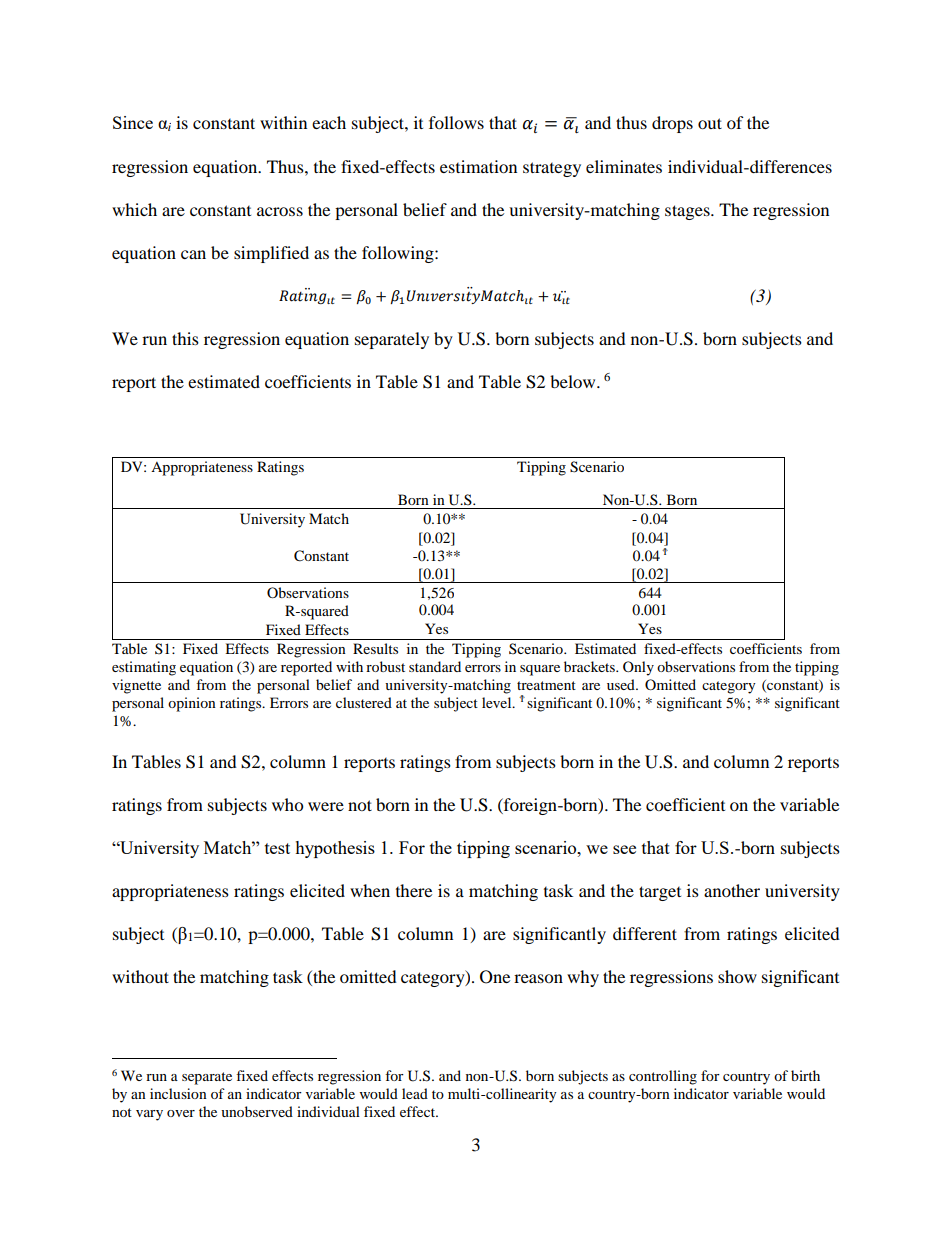 The width and height of the image is (952, 1233). Describe the element at coordinates (133, 122) in the image. I see `Since` at that location.
